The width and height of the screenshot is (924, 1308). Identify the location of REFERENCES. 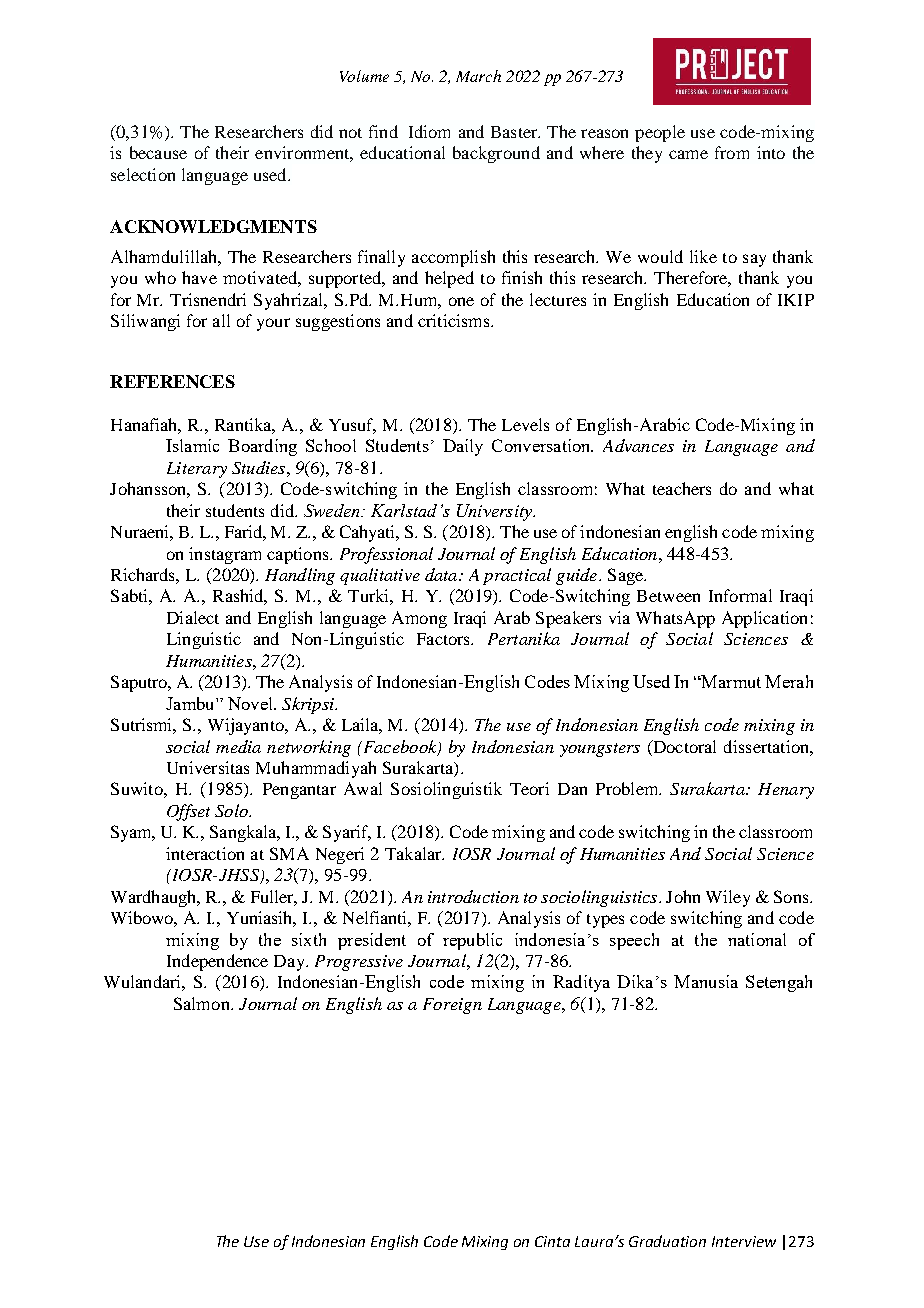
(172, 381).
